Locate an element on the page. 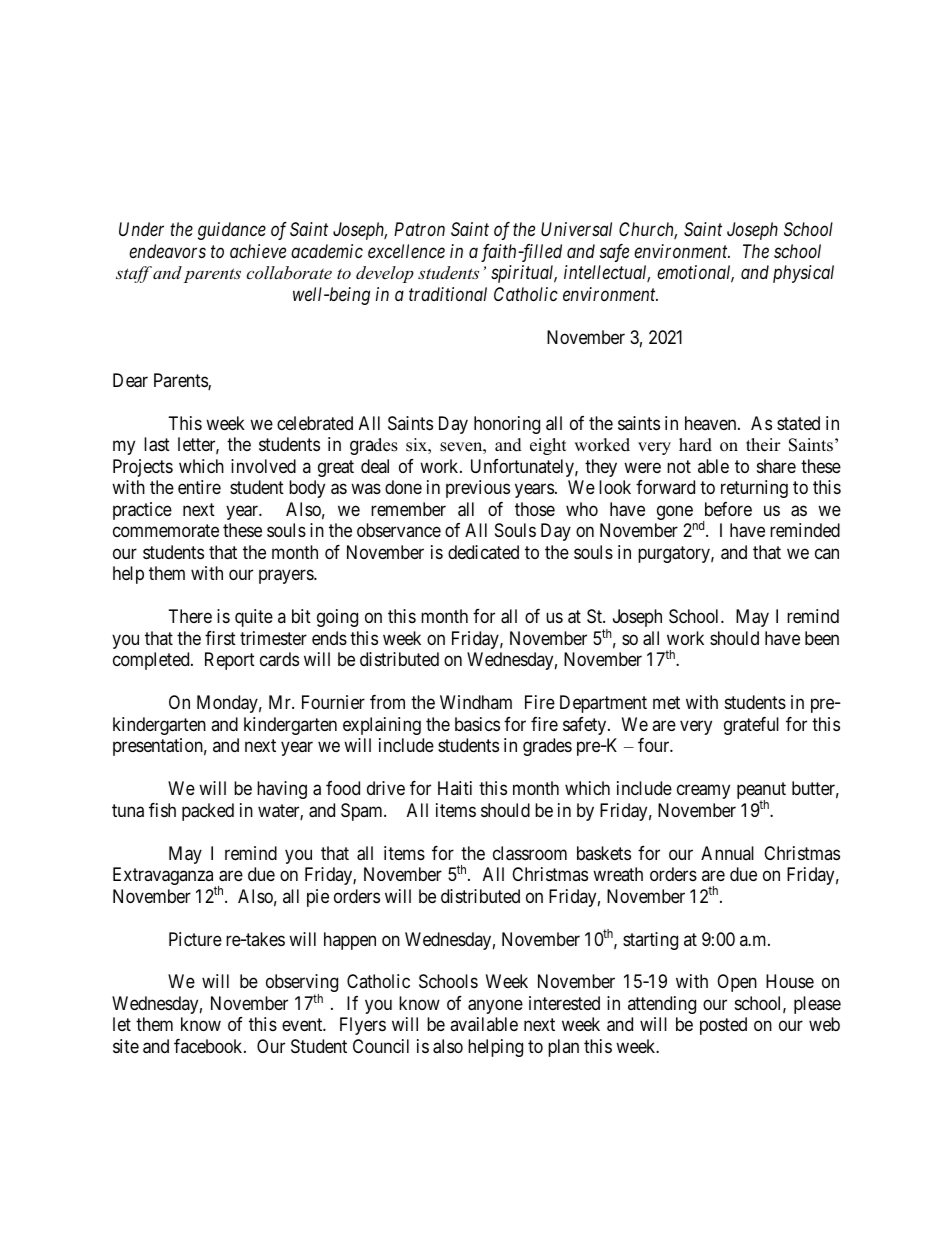 The image size is (952, 1233). Haiti is located at coordinates (455, 788).
